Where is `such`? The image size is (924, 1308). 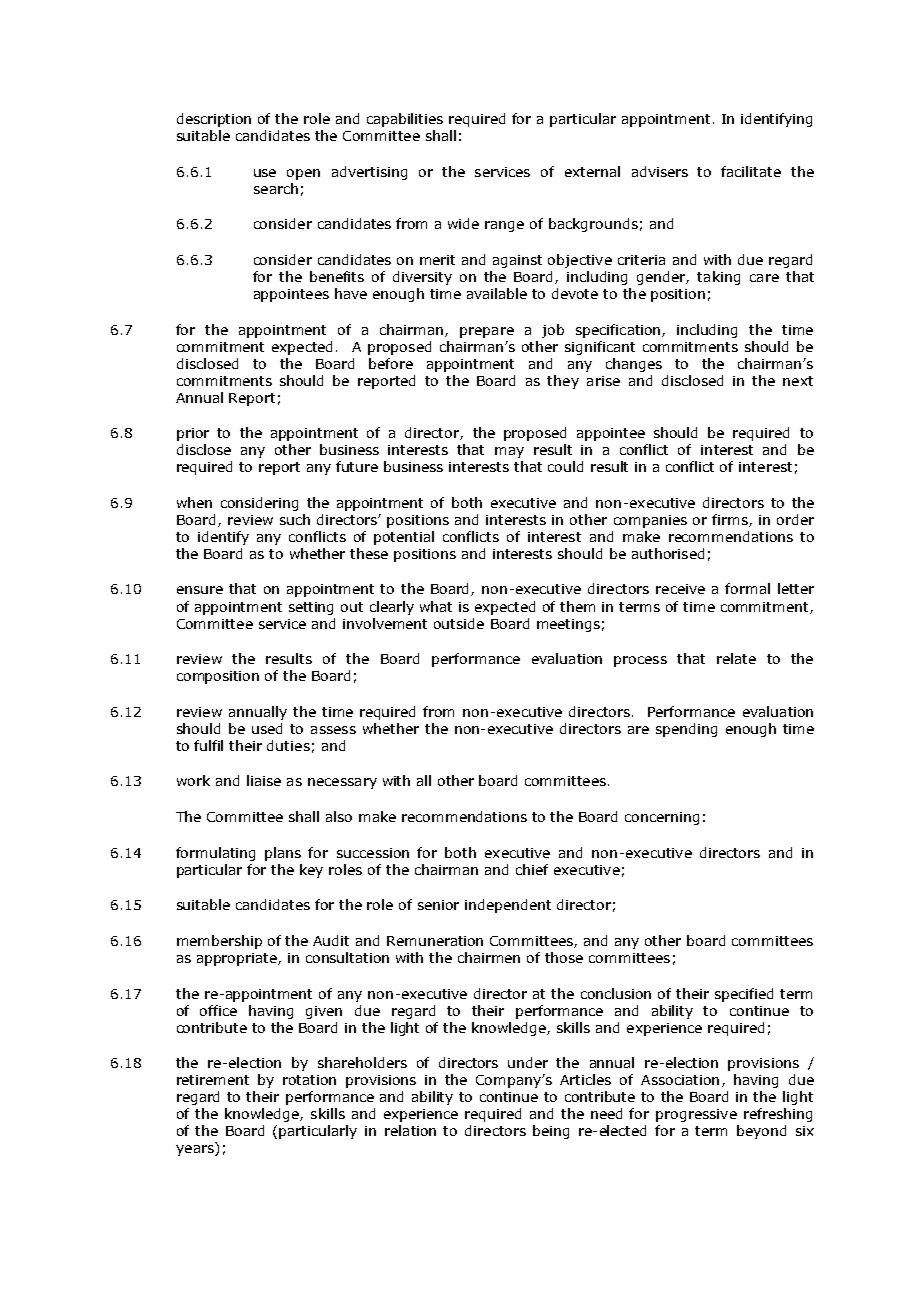
such is located at coordinates (295, 519).
